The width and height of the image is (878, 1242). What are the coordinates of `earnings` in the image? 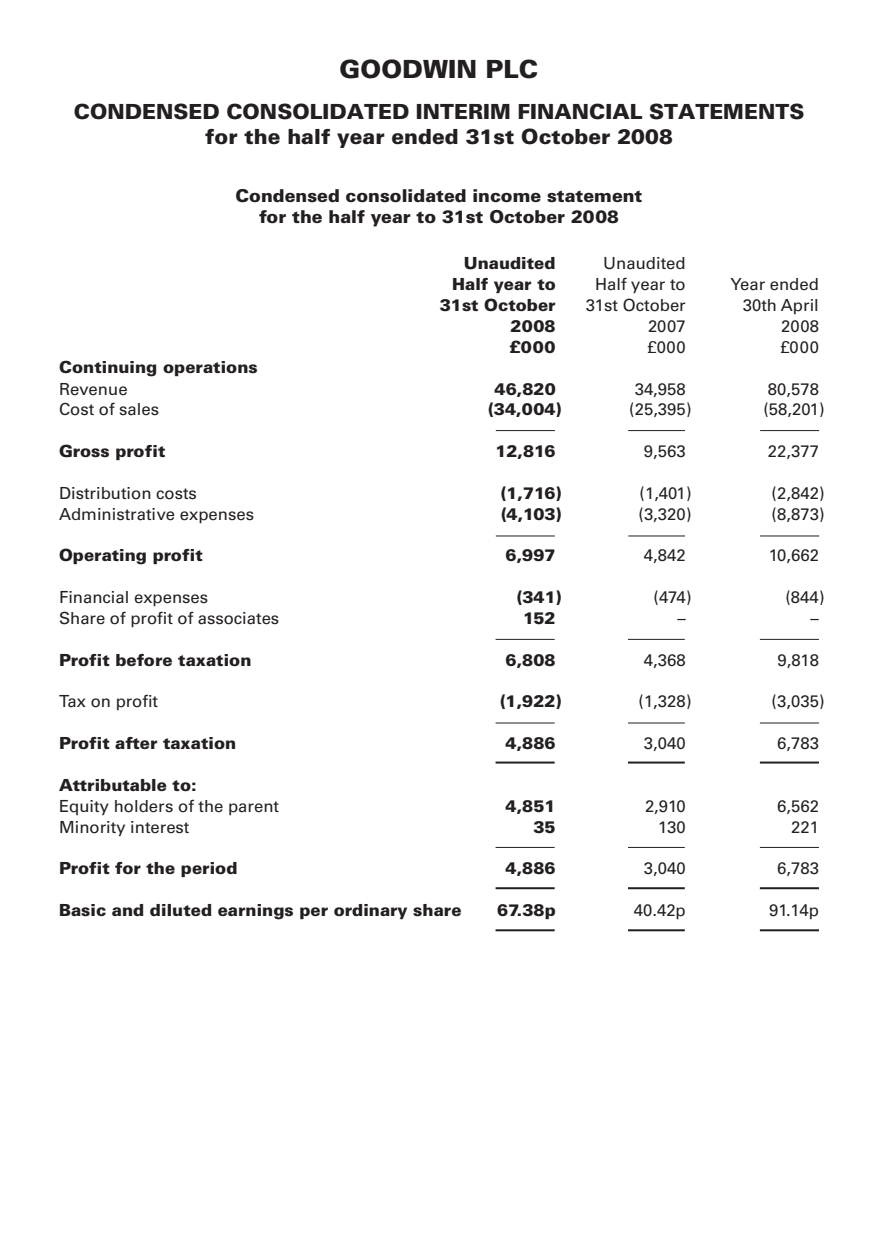 It's located at (255, 912).
